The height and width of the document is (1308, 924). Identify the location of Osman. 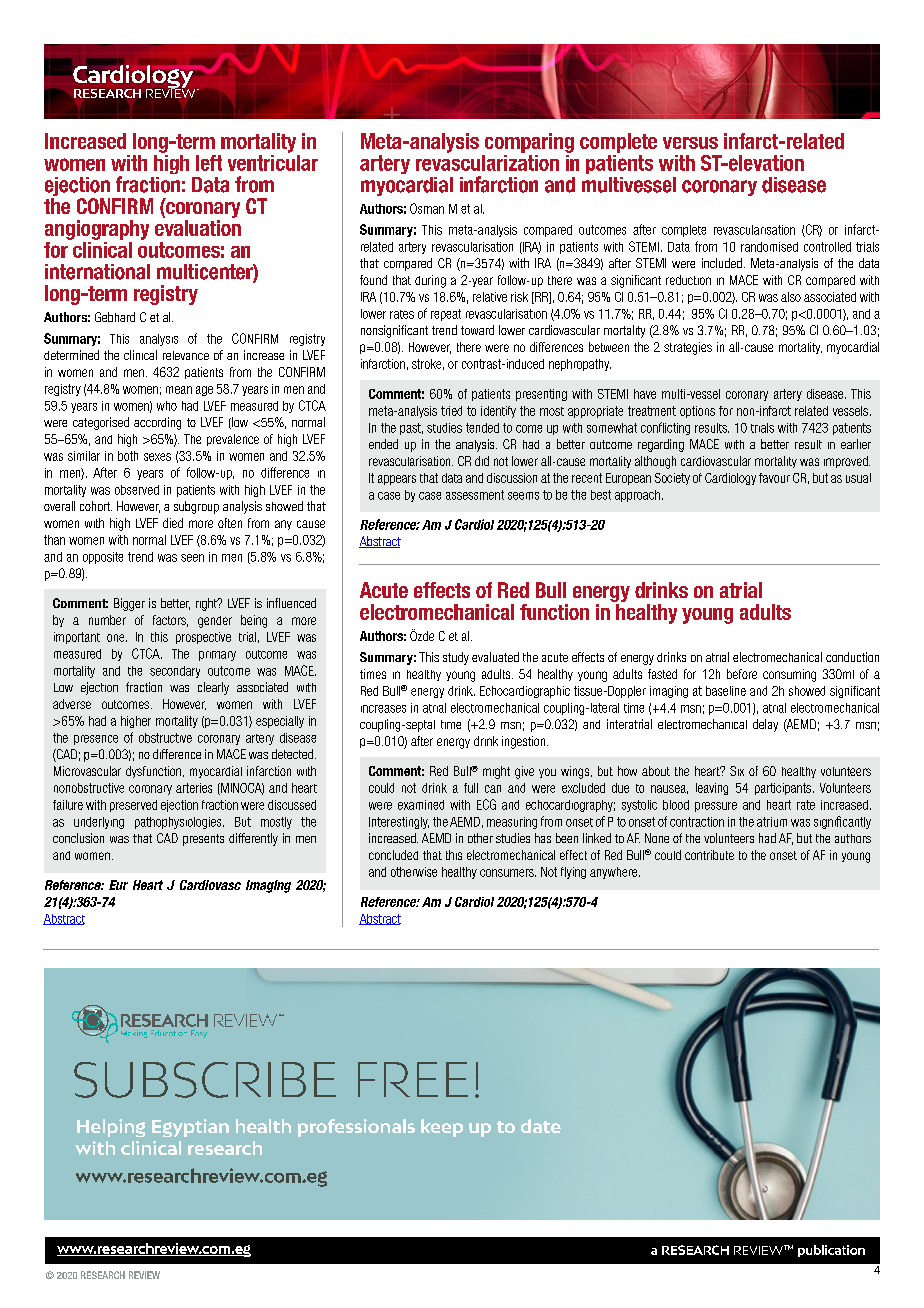
(427, 208).
